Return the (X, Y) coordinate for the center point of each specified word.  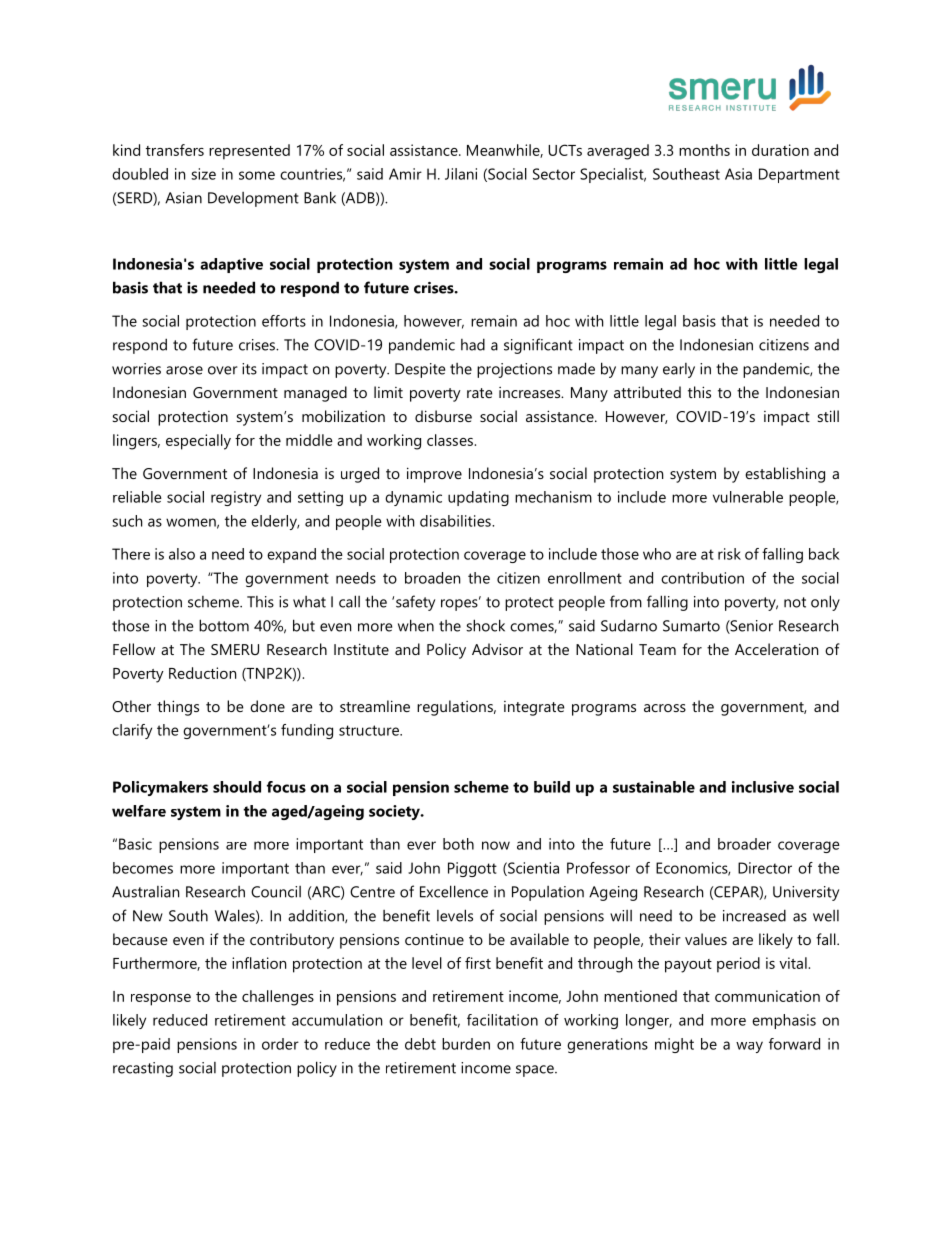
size (203, 174)
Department (799, 175)
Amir (405, 174)
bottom (224, 625)
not (795, 602)
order (280, 1044)
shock (485, 625)
